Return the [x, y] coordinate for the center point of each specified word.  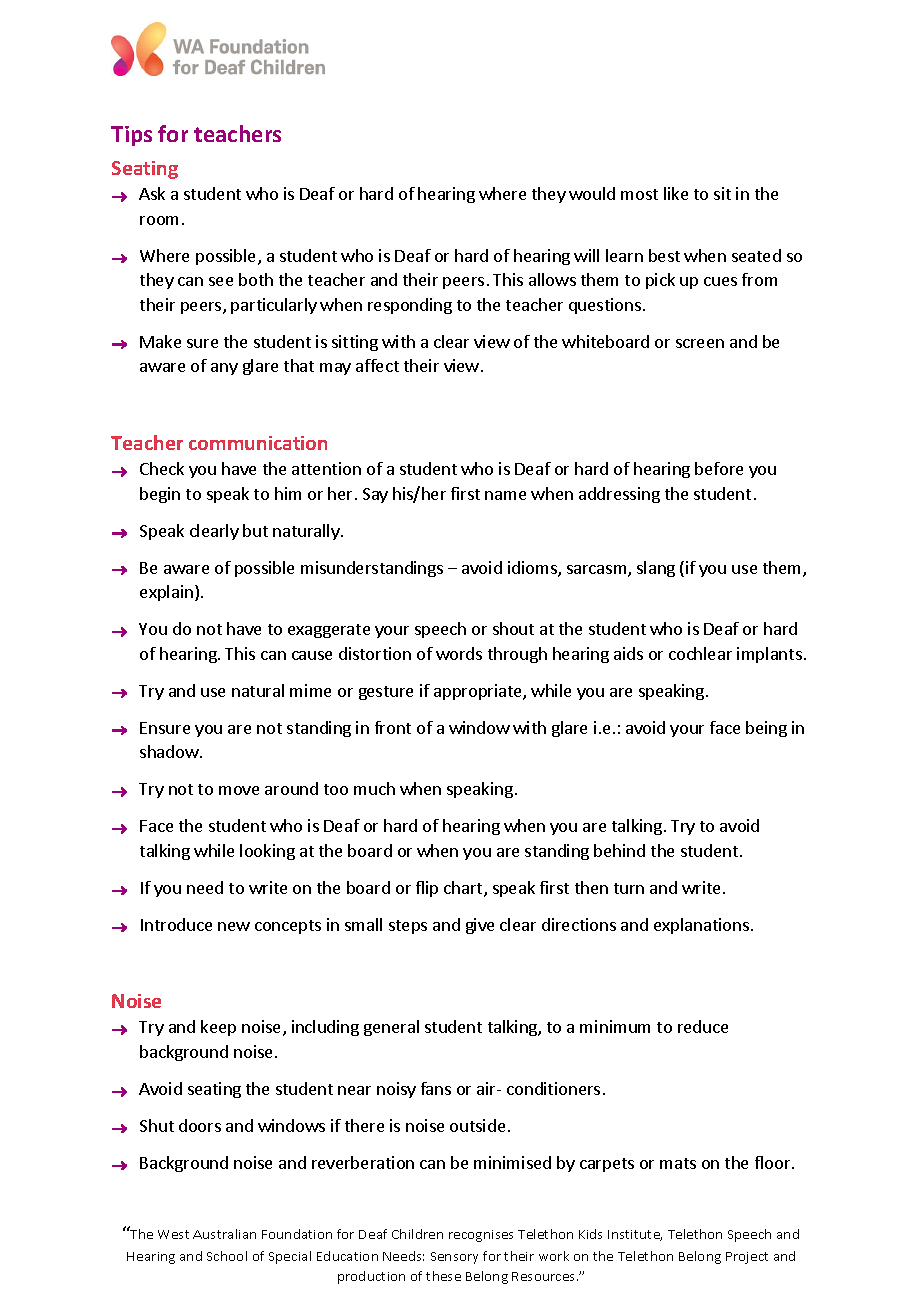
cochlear [700, 653]
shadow [170, 751]
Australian [224, 1234]
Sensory [454, 1258]
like [676, 193]
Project [747, 1258]
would [592, 193]
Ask [152, 193]
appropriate [479, 692]
